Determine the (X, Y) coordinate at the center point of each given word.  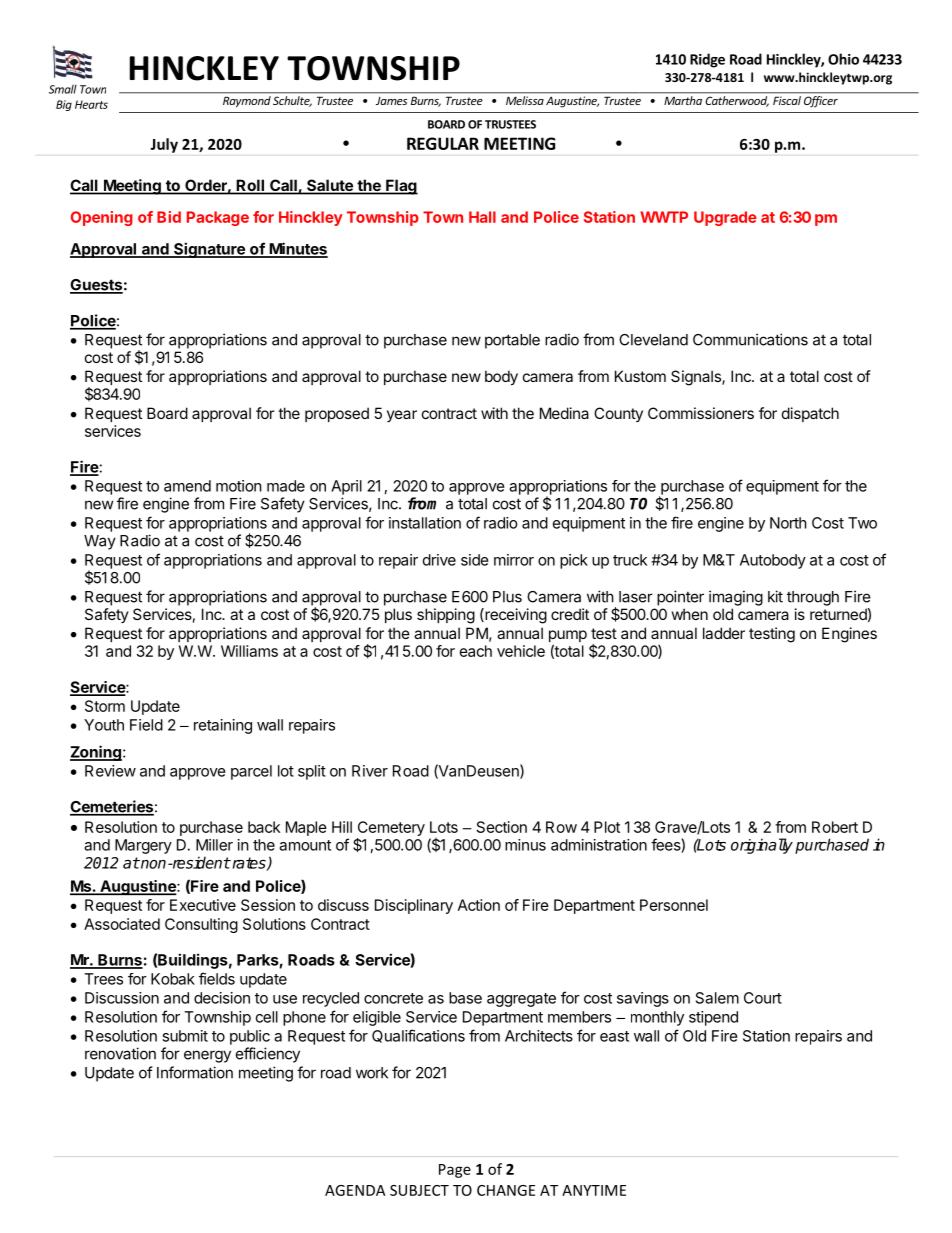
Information (195, 1072)
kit (775, 596)
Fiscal (787, 100)
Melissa (525, 100)
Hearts (91, 104)
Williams (249, 651)
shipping (446, 616)
